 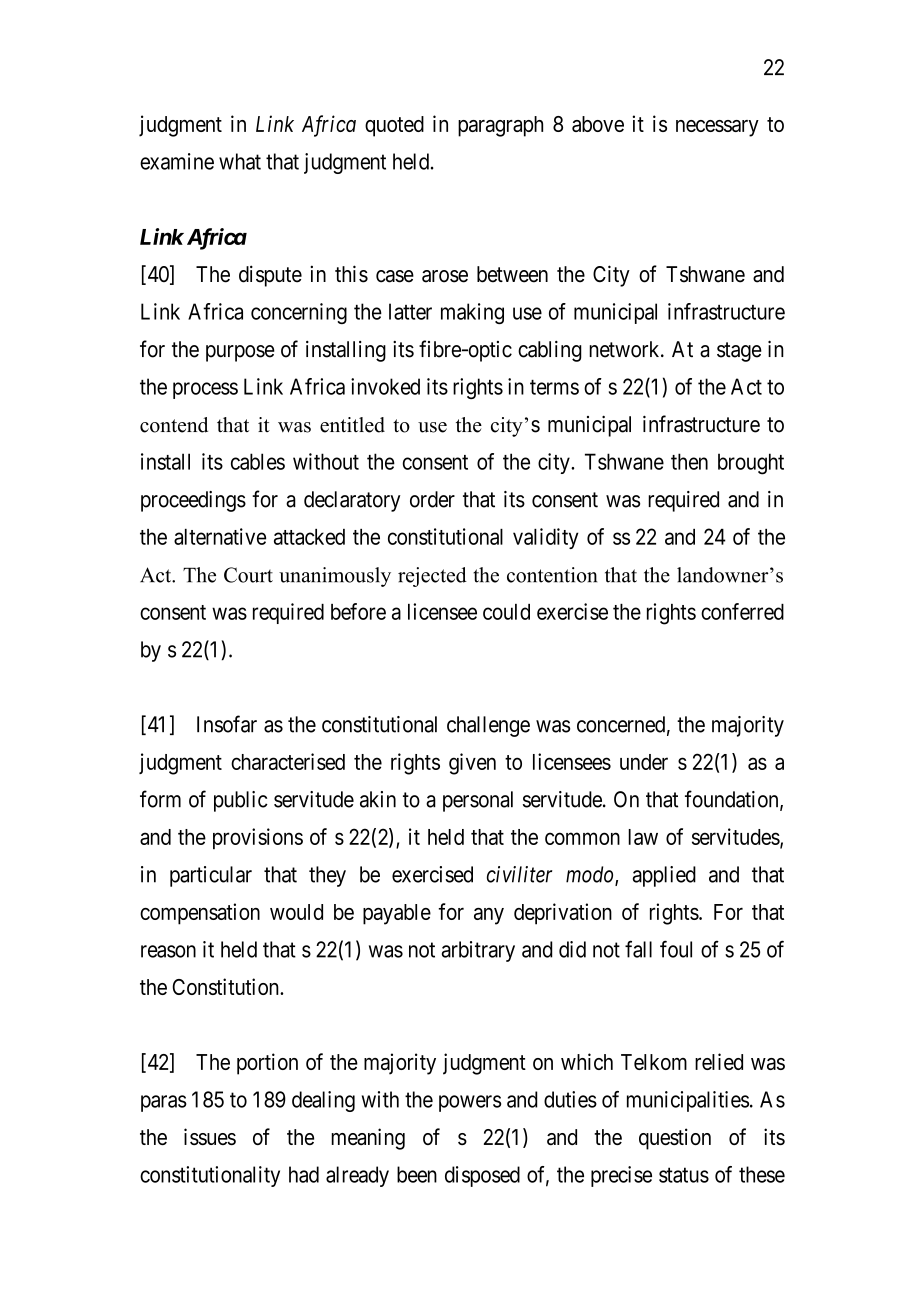 What do you see at coordinates (742, 611) in the screenshot?
I see `conferred` at bounding box center [742, 611].
